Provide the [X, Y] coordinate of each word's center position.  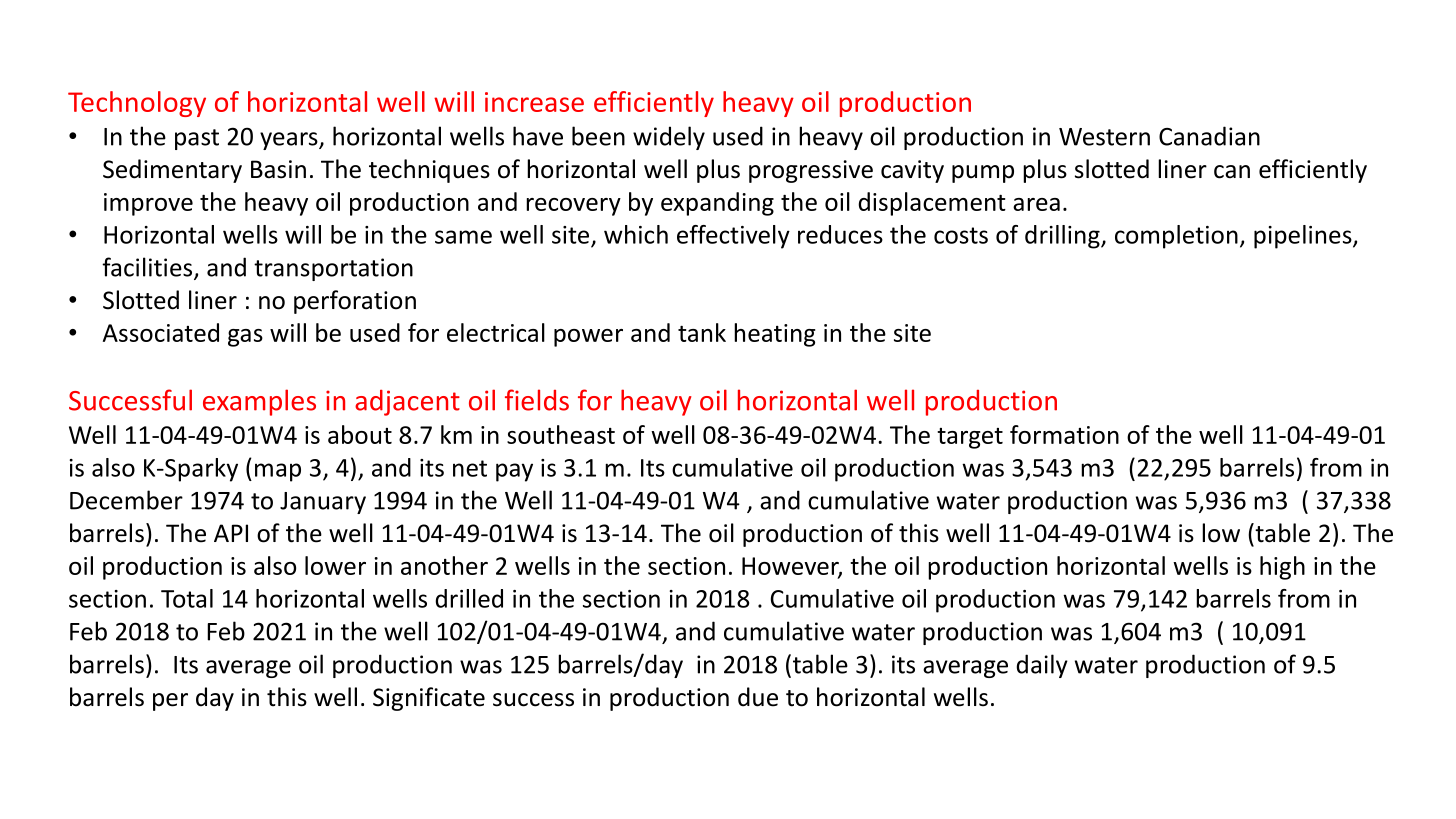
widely [669, 138]
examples [259, 402]
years [290, 141]
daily [1042, 666]
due [758, 697]
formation [1064, 434]
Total [187, 598]
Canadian [1209, 136]
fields [537, 400]
